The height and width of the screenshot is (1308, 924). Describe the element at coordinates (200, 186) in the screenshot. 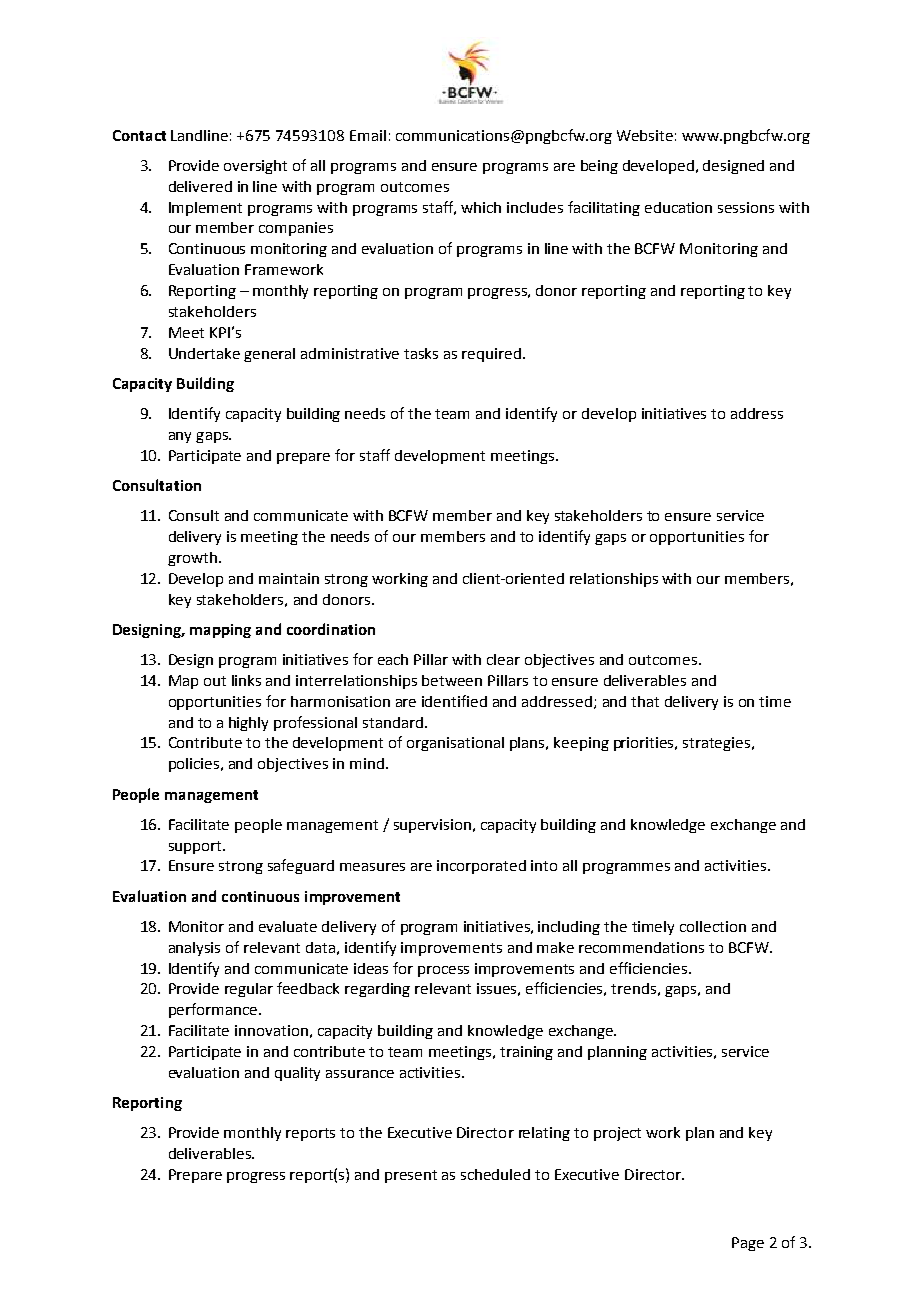

I see `delivered` at that location.
